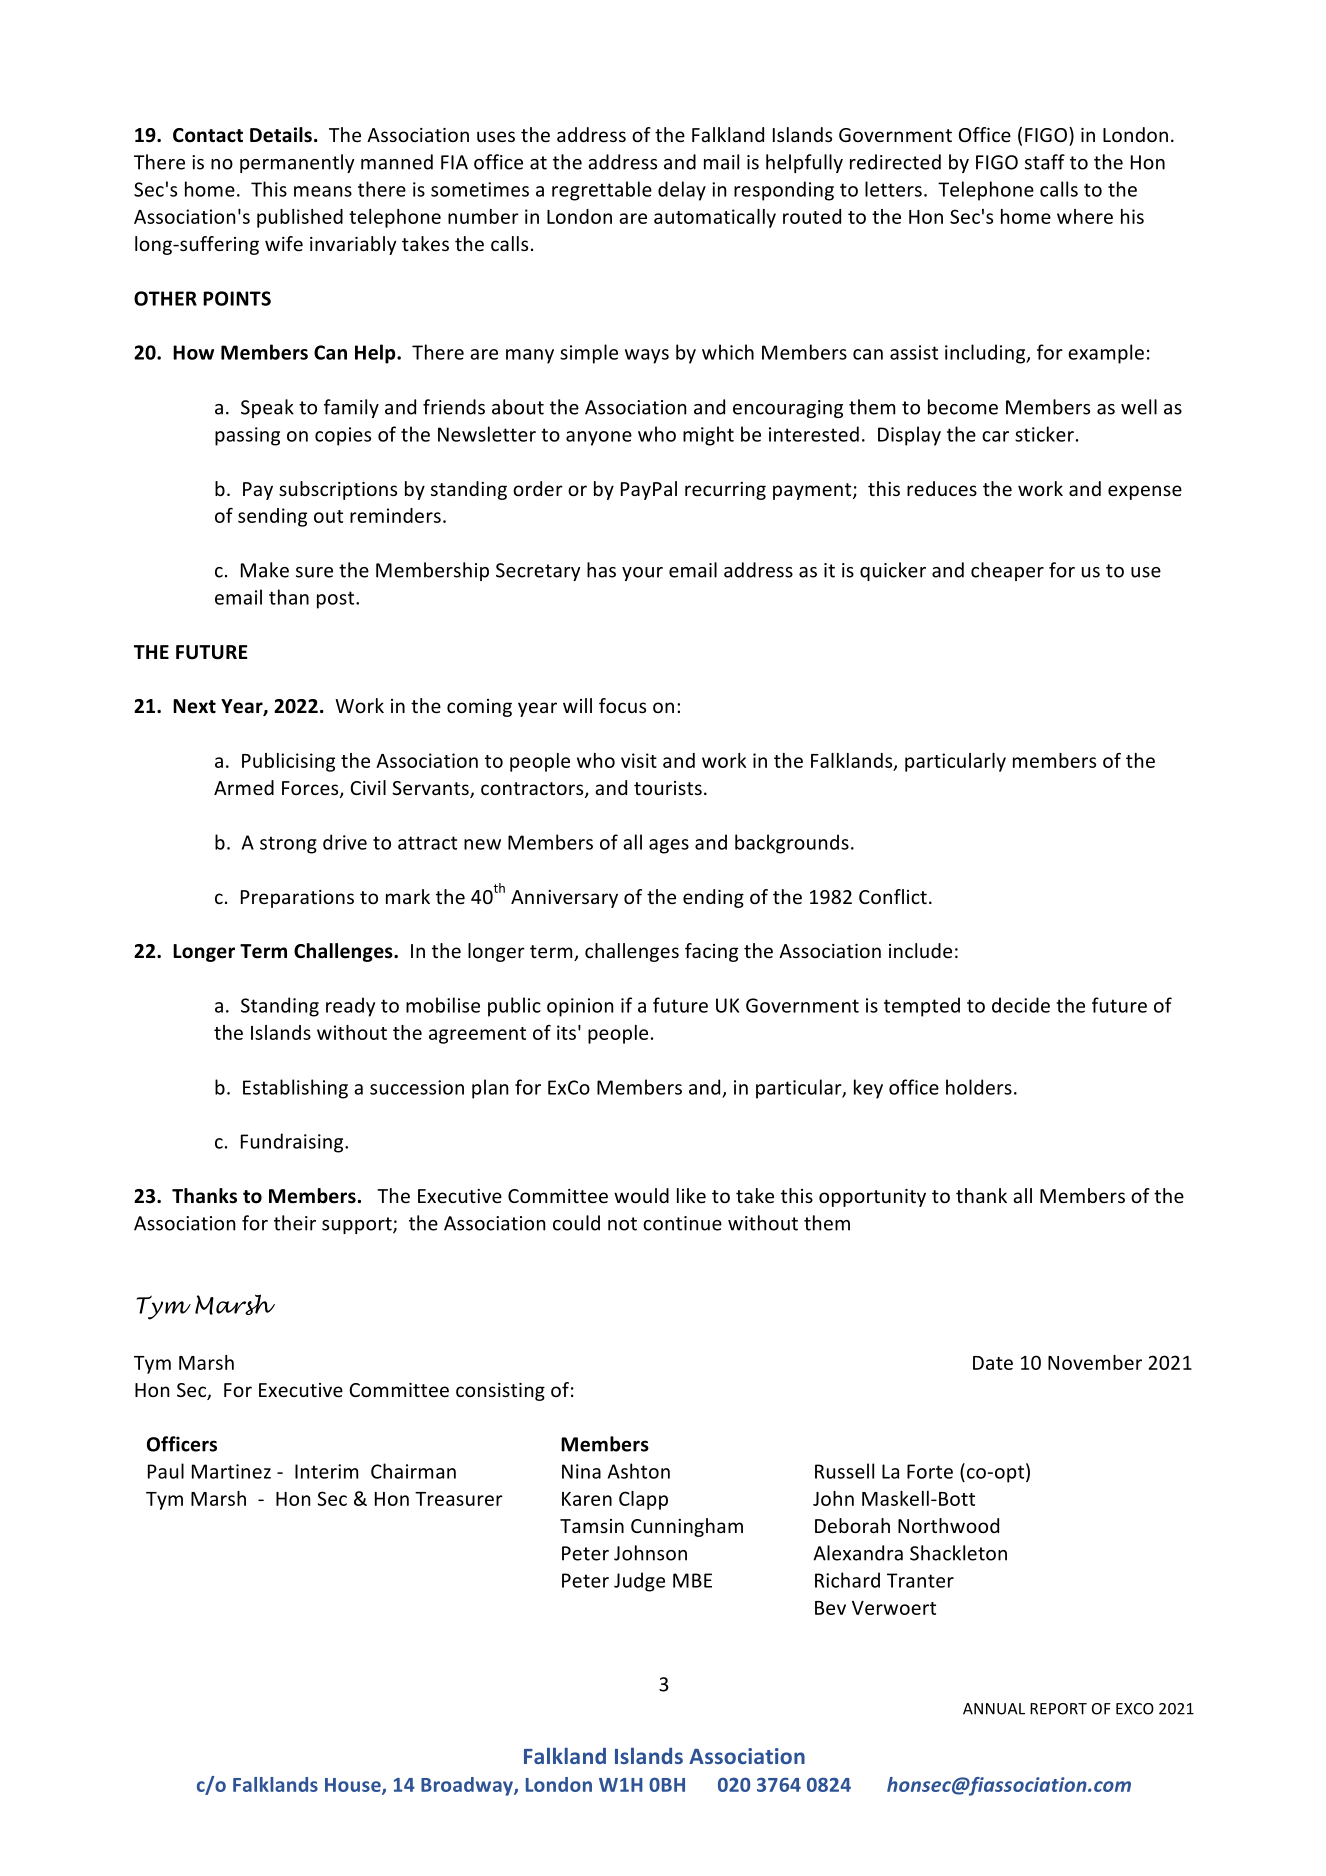  Describe the element at coordinates (1045, 162) in the screenshot. I see `staff` at that location.
